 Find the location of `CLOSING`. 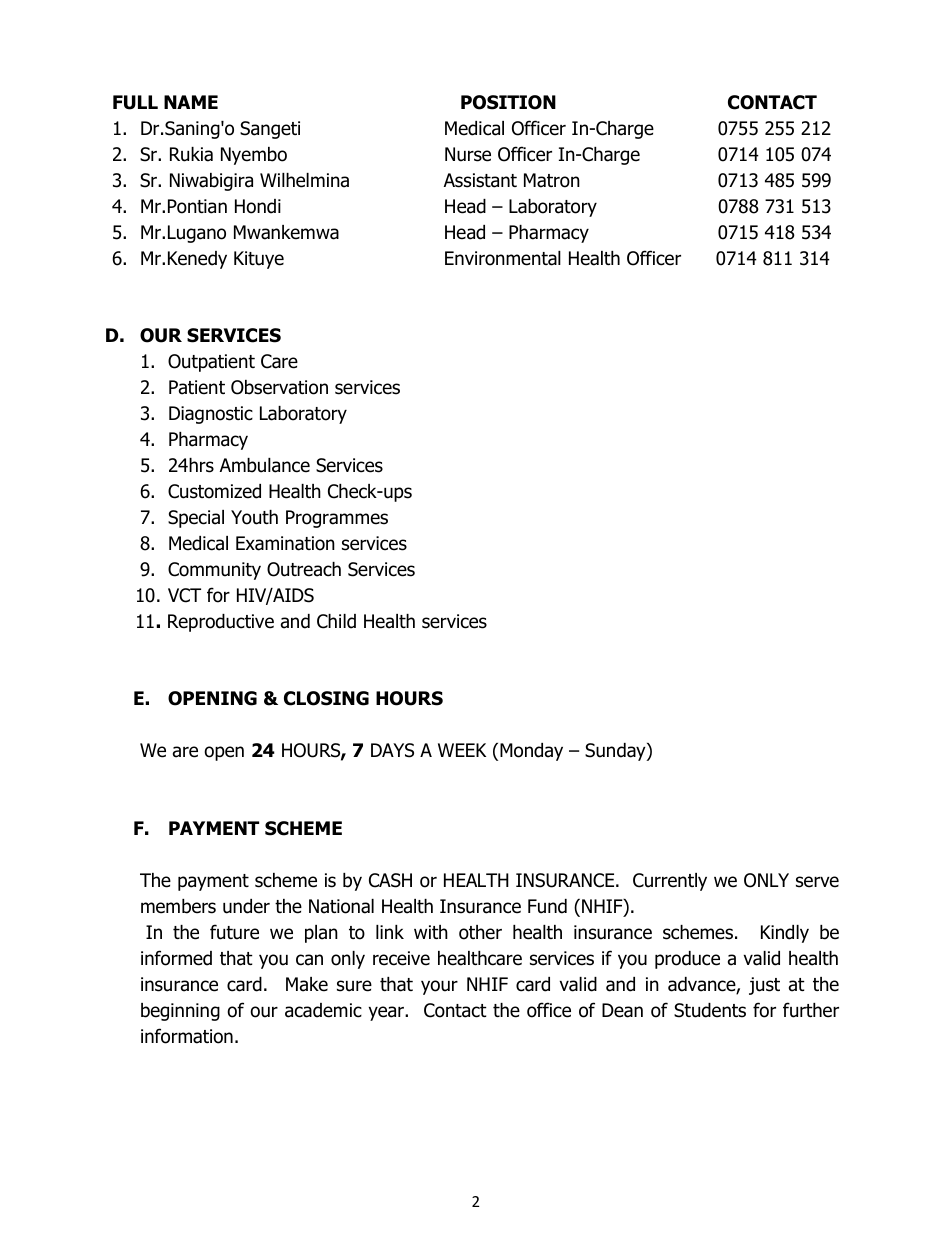

CLOSING is located at coordinates (326, 698).
